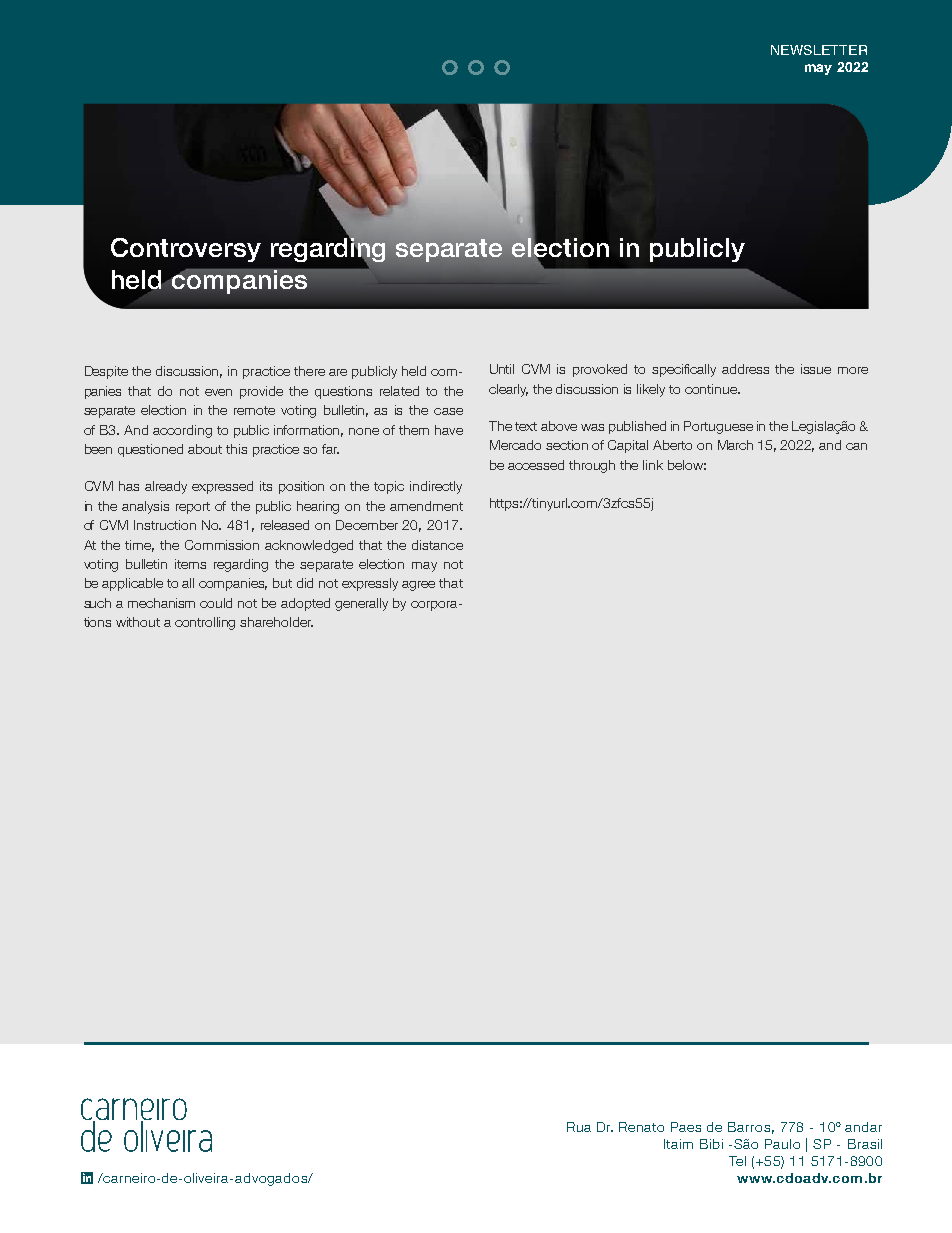 This document has height=1233, width=952. What do you see at coordinates (735, 445) in the document?
I see `March` at bounding box center [735, 445].
